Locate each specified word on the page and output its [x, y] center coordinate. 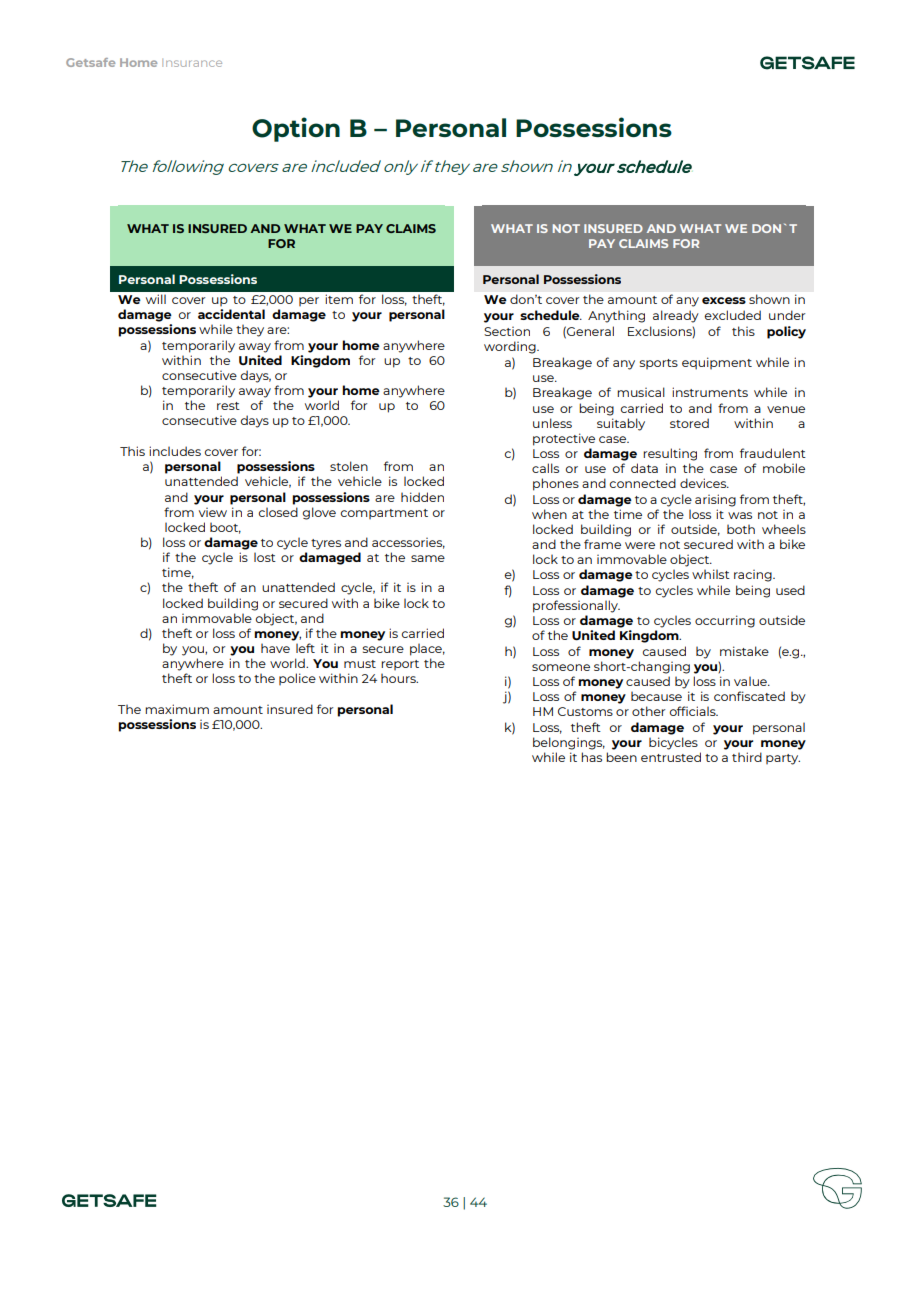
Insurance [192, 63]
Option [296, 129]
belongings [569, 743]
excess [724, 300]
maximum [177, 709]
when [549, 514]
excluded [733, 315]
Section [507, 331]
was [740, 515]
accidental [231, 314]
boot [225, 528]
